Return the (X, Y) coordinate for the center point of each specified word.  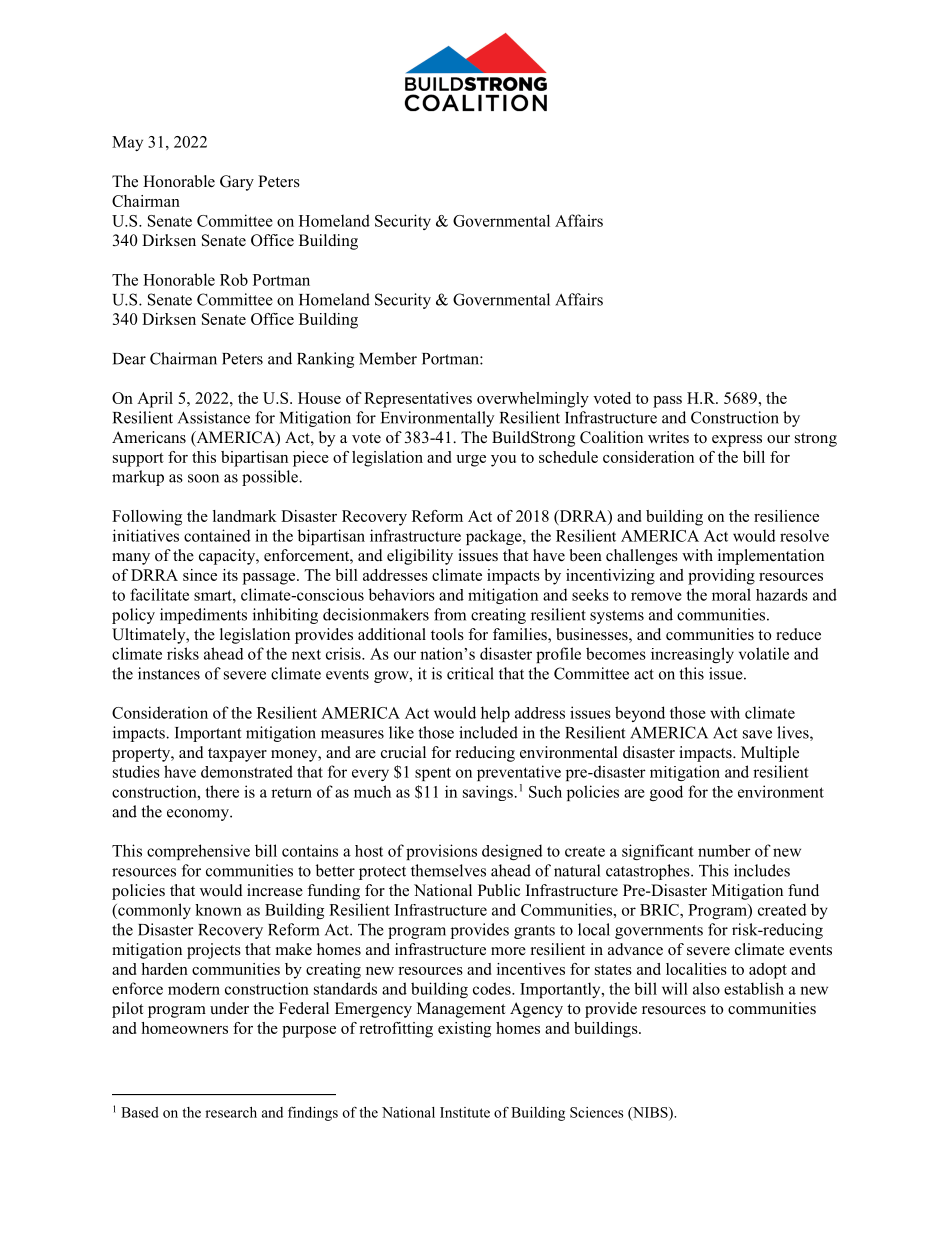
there (222, 791)
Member (388, 358)
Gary (237, 183)
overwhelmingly (533, 400)
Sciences (596, 1112)
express (737, 441)
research (231, 1112)
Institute (465, 1112)
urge (471, 461)
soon (203, 478)
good (666, 793)
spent (433, 774)
